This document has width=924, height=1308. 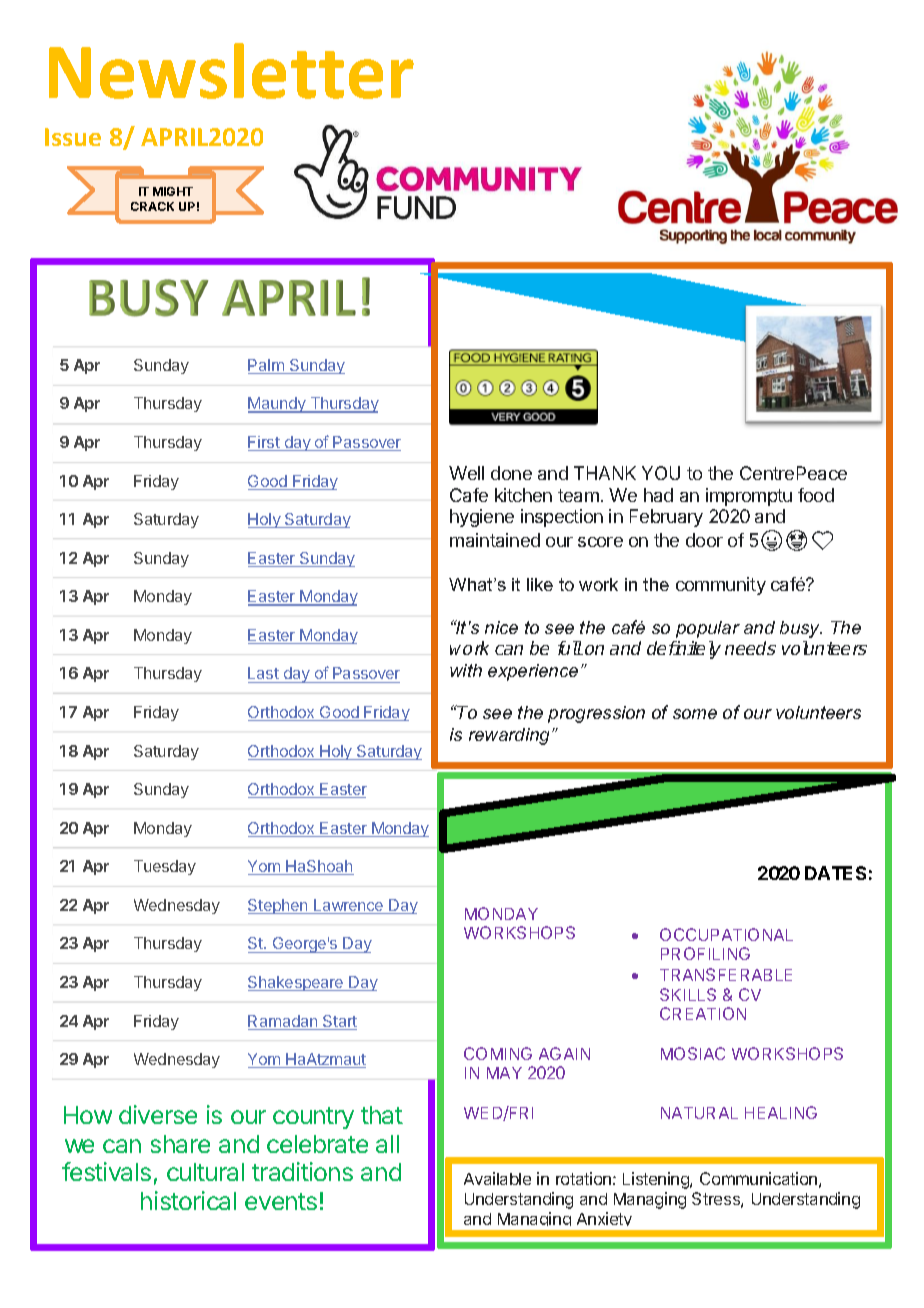 I want to click on YOU, so click(x=661, y=473).
